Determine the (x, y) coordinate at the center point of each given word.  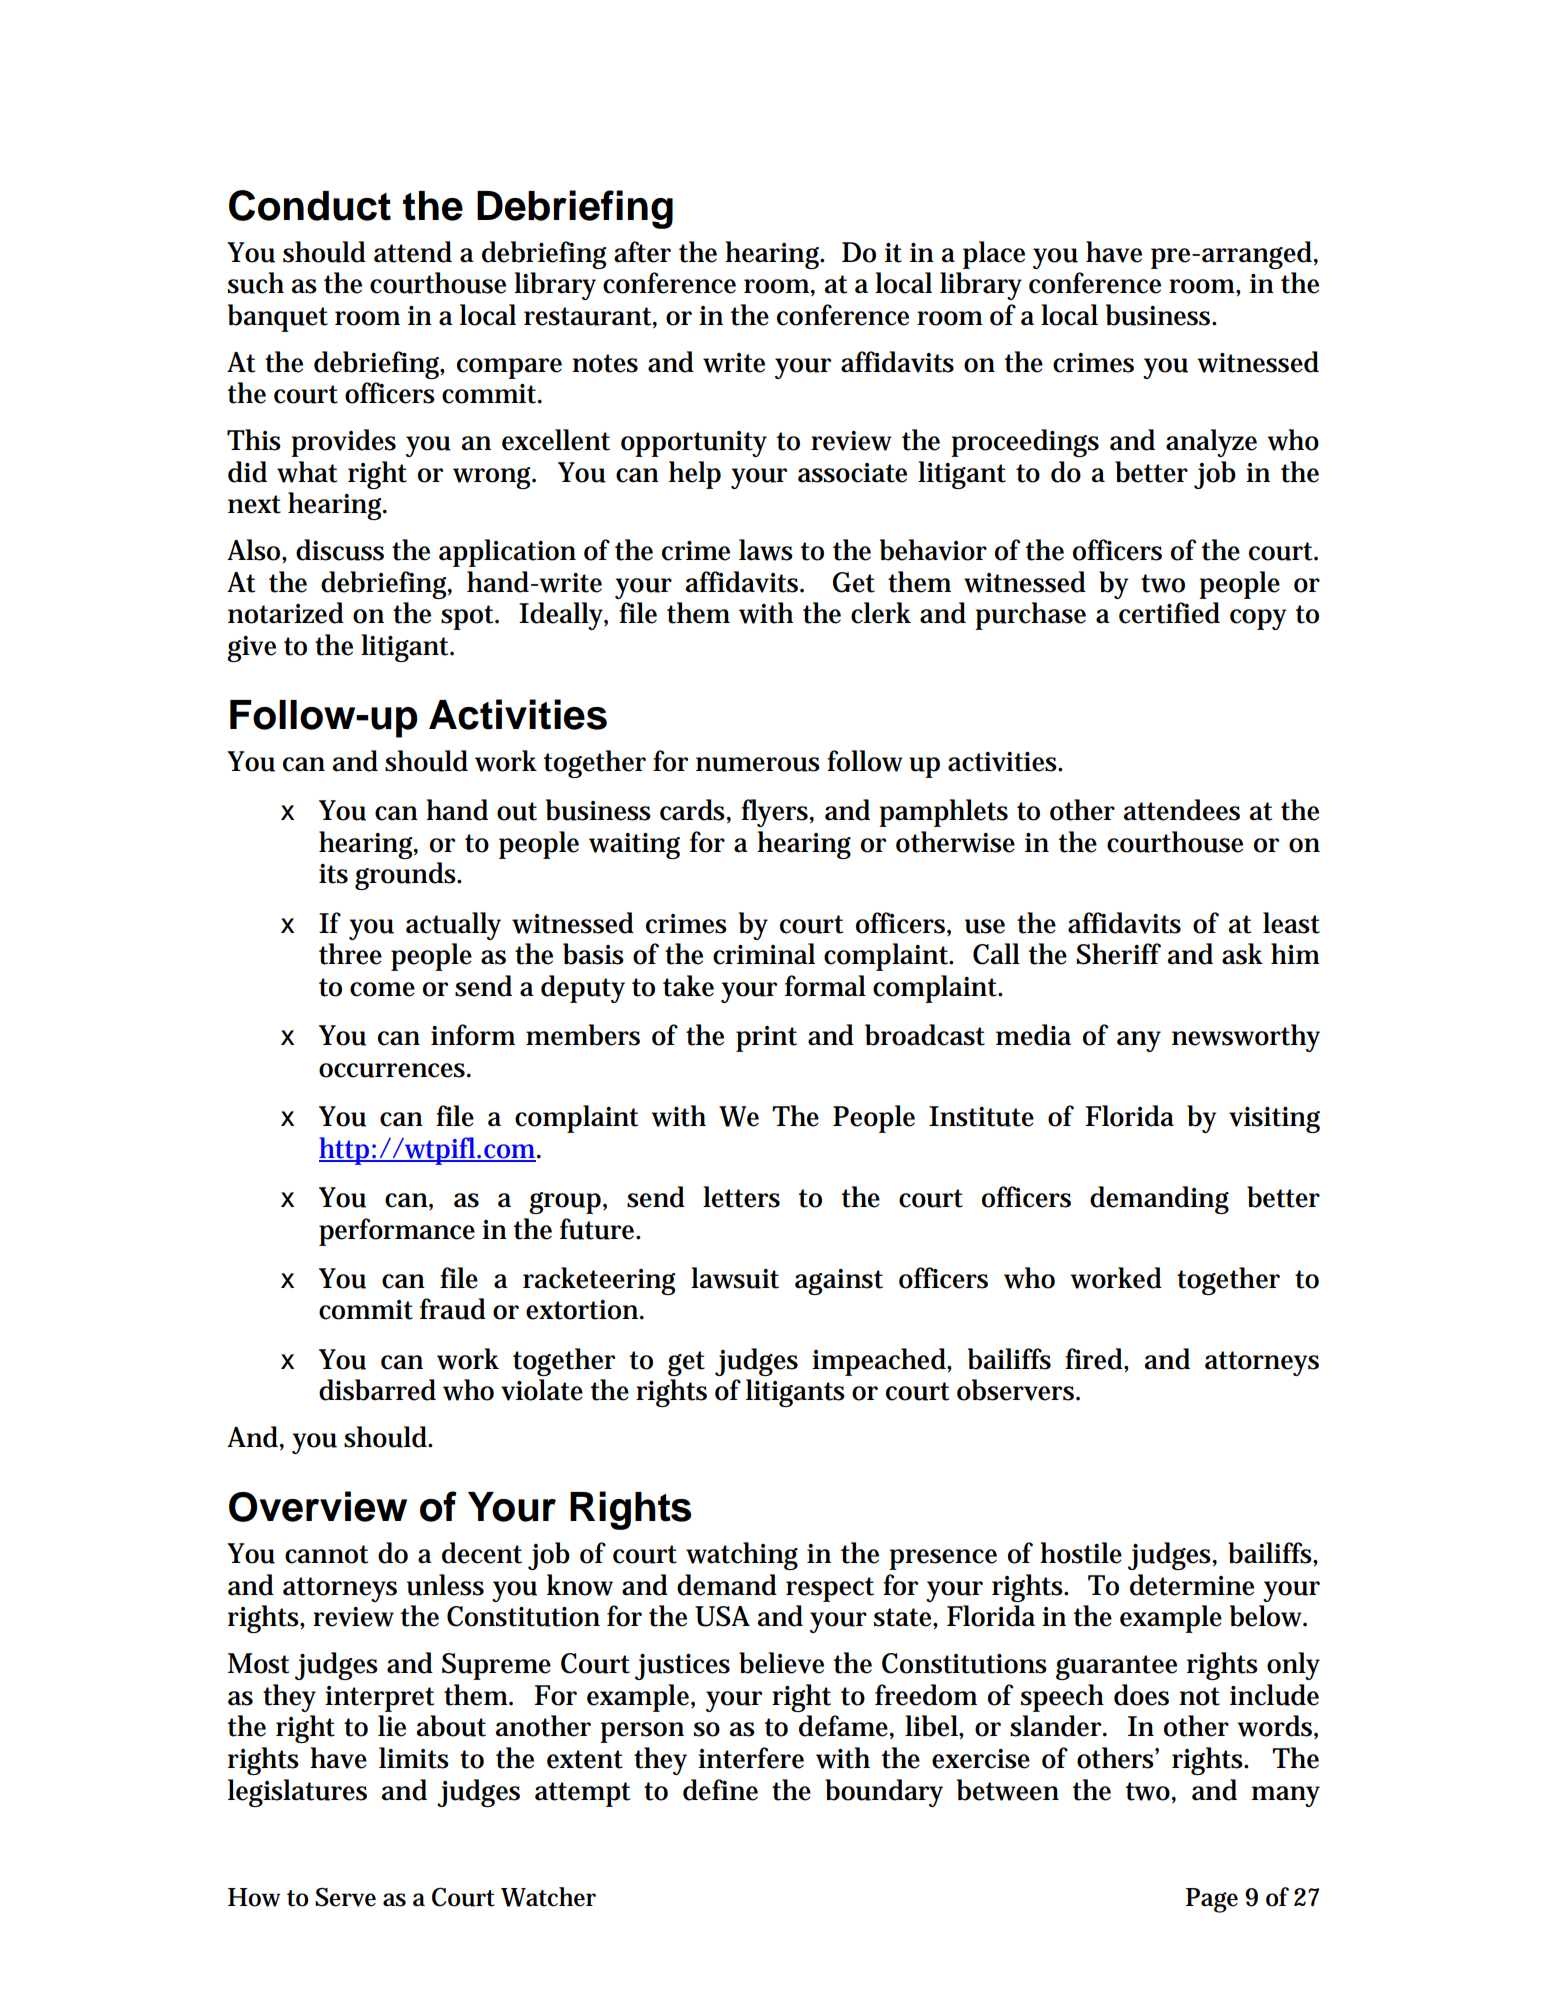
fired (1095, 1359)
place (994, 255)
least (1291, 923)
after (642, 252)
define (720, 1790)
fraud (453, 1309)
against (839, 1282)
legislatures (297, 1793)
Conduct (310, 205)
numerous (758, 764)
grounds (407, 876)
